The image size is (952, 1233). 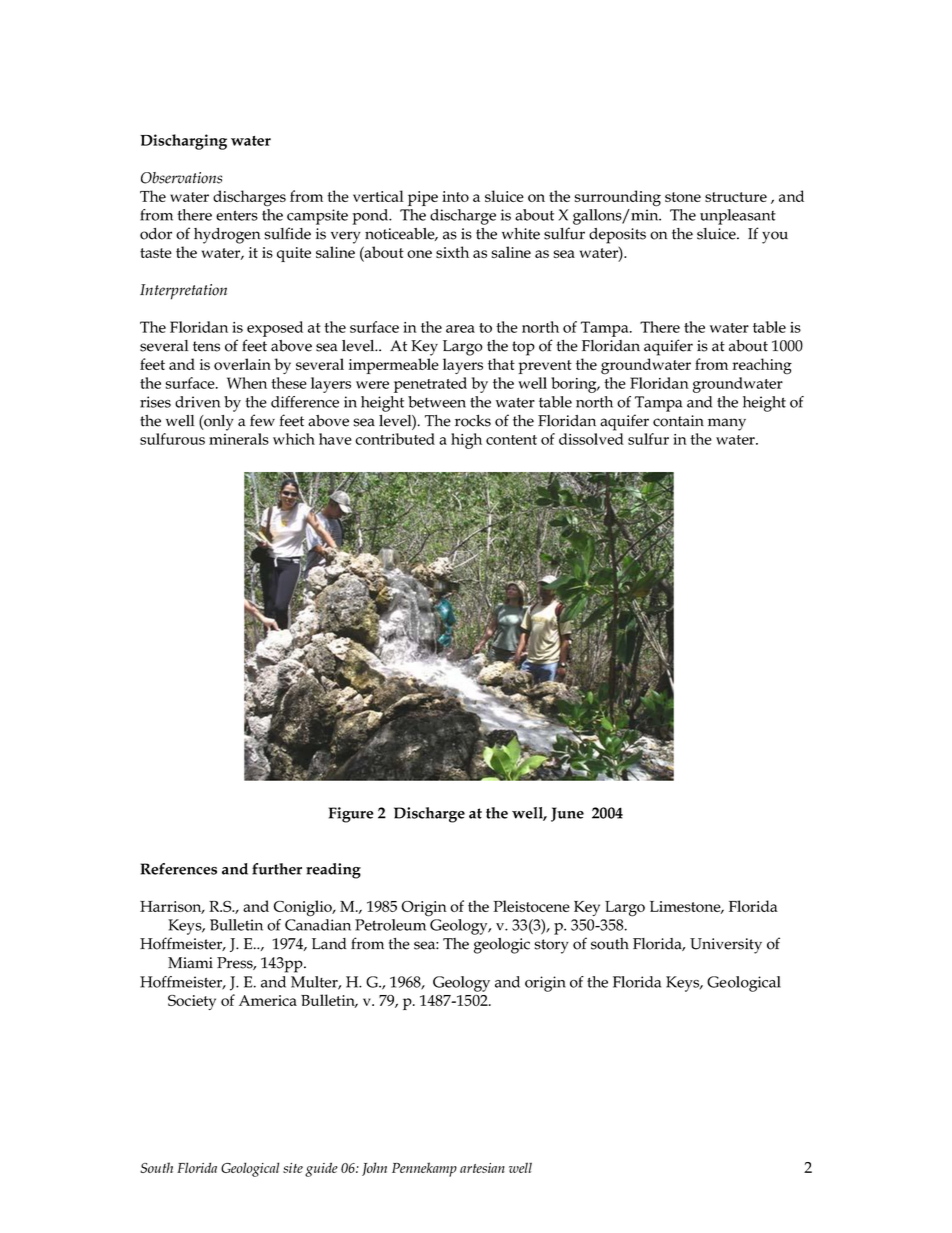 What do you see at coordinates (181, 178) in the screenshot?
I see `Observations` at bounding box center [181, 178].
